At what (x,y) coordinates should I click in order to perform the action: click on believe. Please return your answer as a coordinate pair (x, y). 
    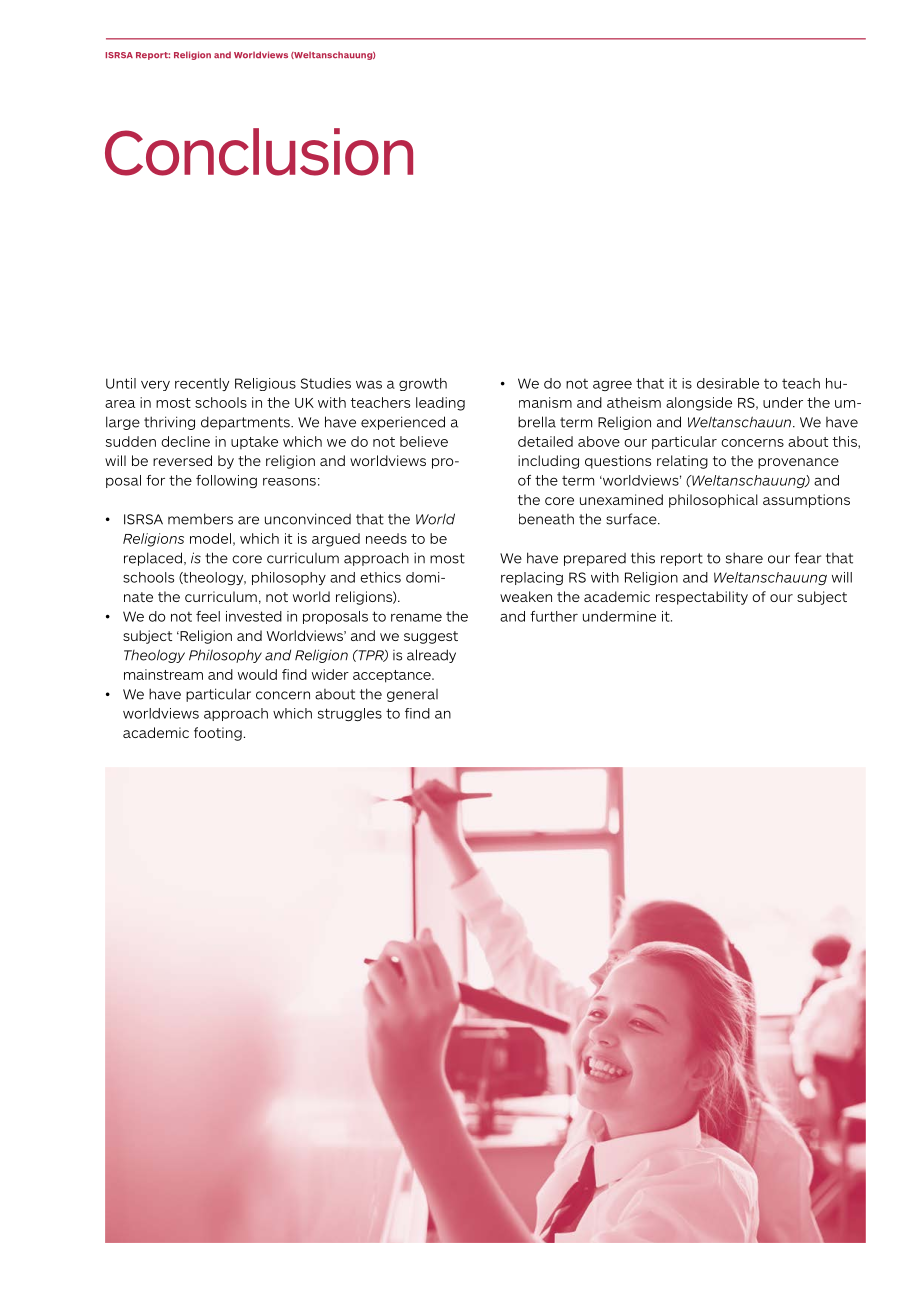
    Looking at the image, I should click on (424, 441).
